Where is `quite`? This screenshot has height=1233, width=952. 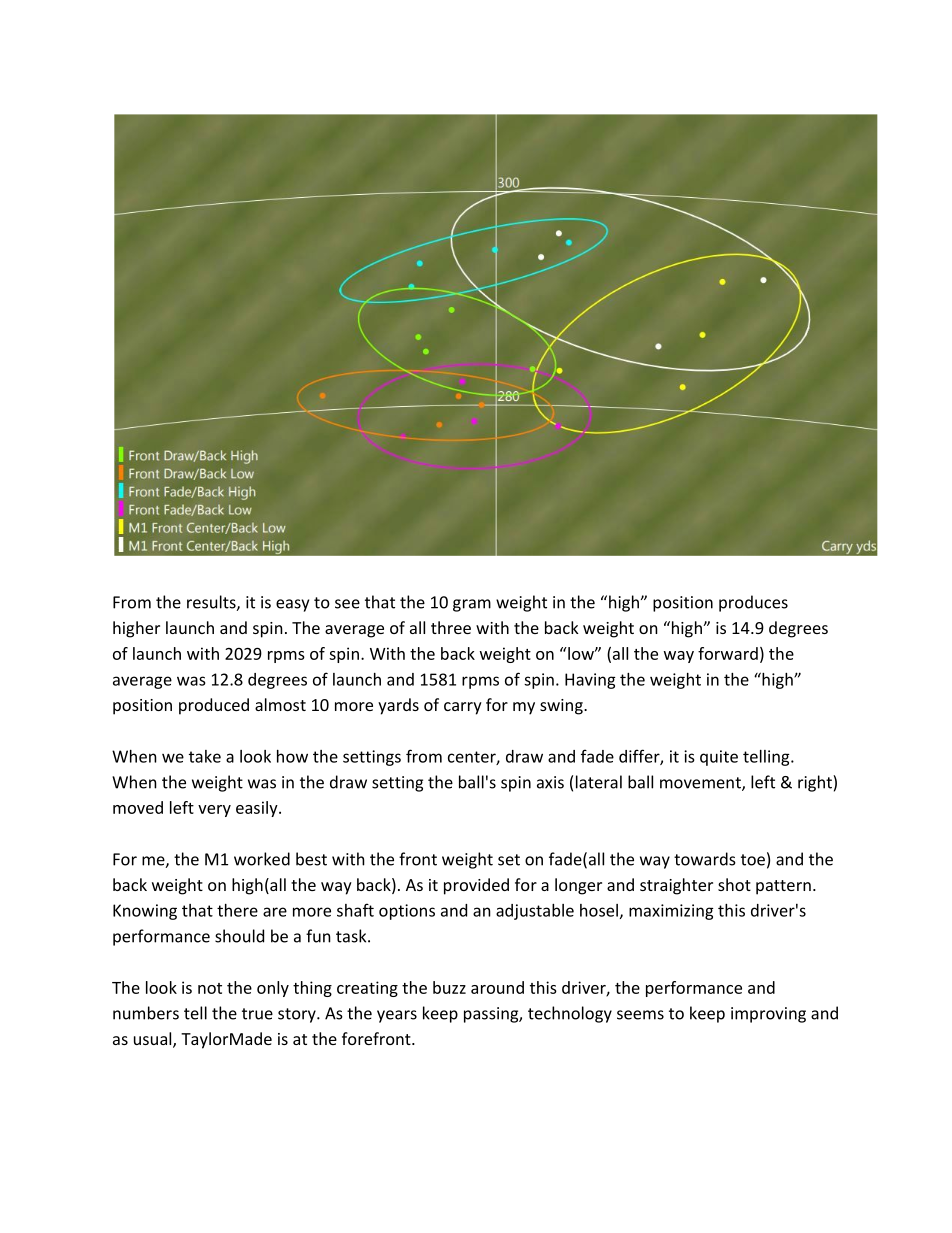 quite is located at coordinates (719, 758).
